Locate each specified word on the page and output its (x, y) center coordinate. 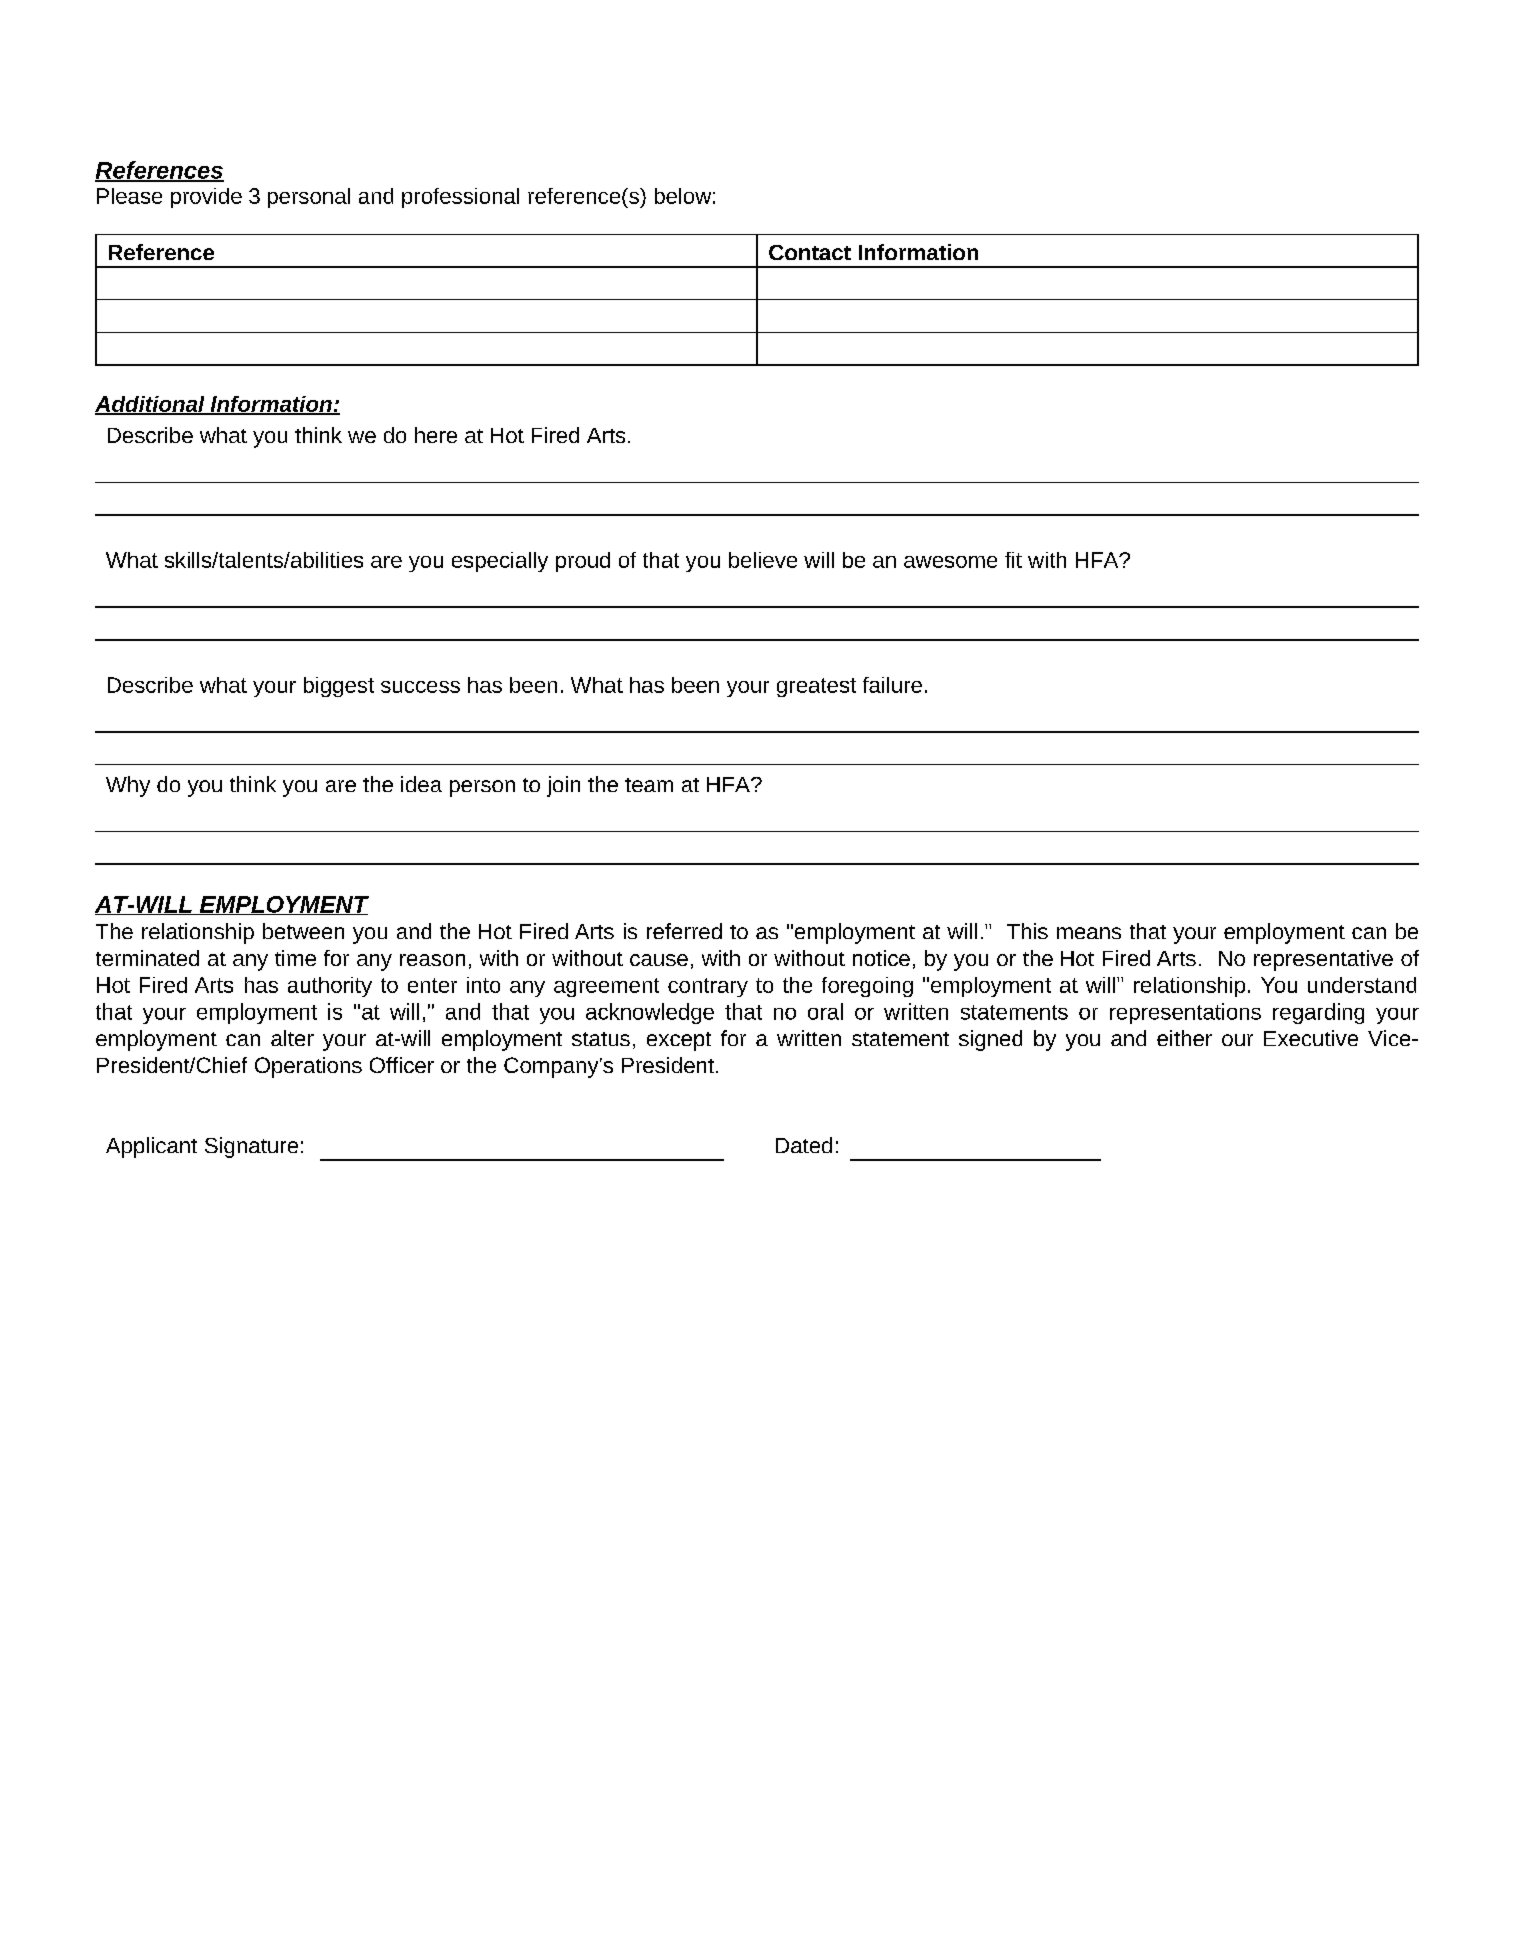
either (1184, 1038)
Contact (810, 252)
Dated (804, 1145)
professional (460, 198)
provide (206, 198)
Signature (251, 1147)
